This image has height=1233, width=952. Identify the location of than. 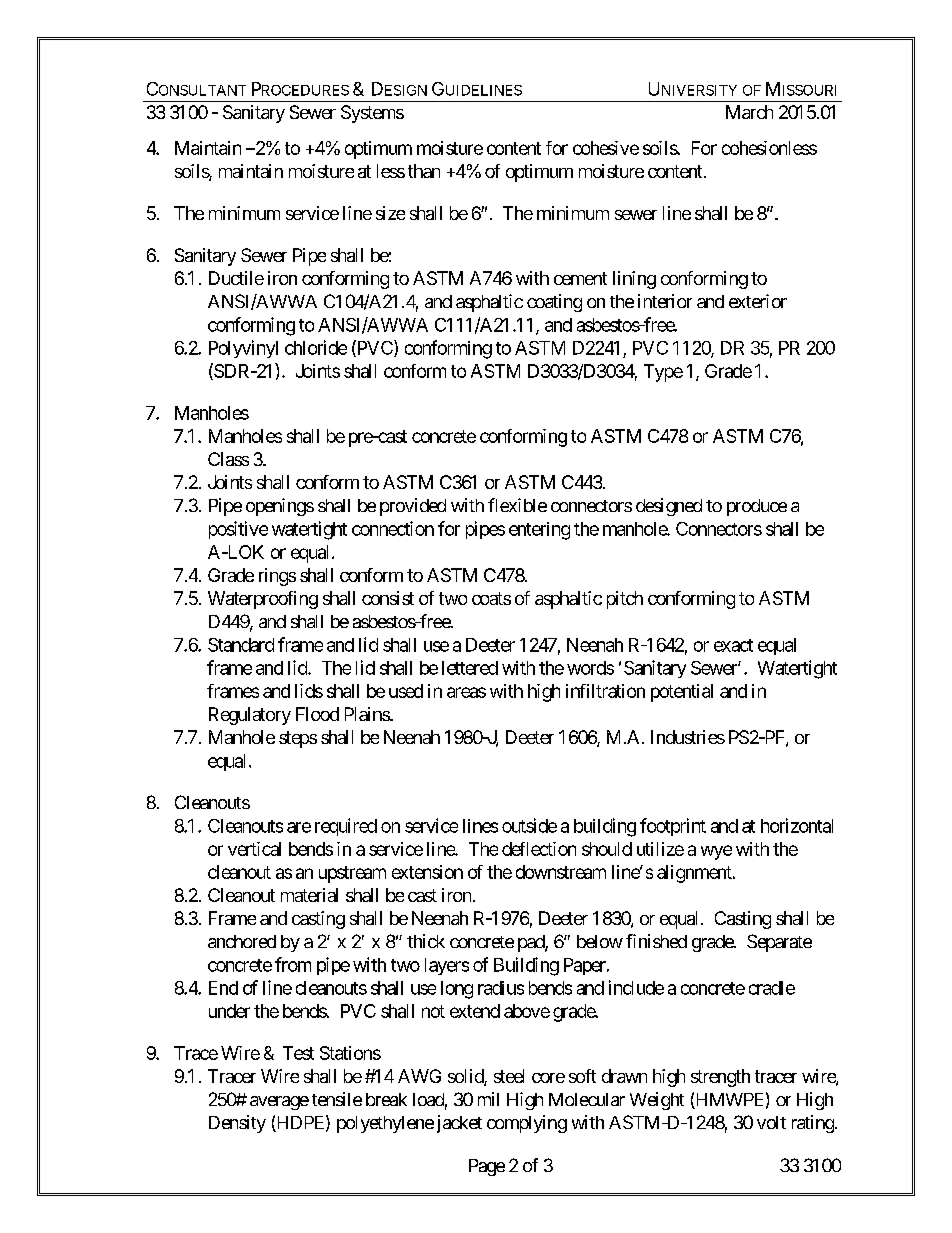
(424, 171).
